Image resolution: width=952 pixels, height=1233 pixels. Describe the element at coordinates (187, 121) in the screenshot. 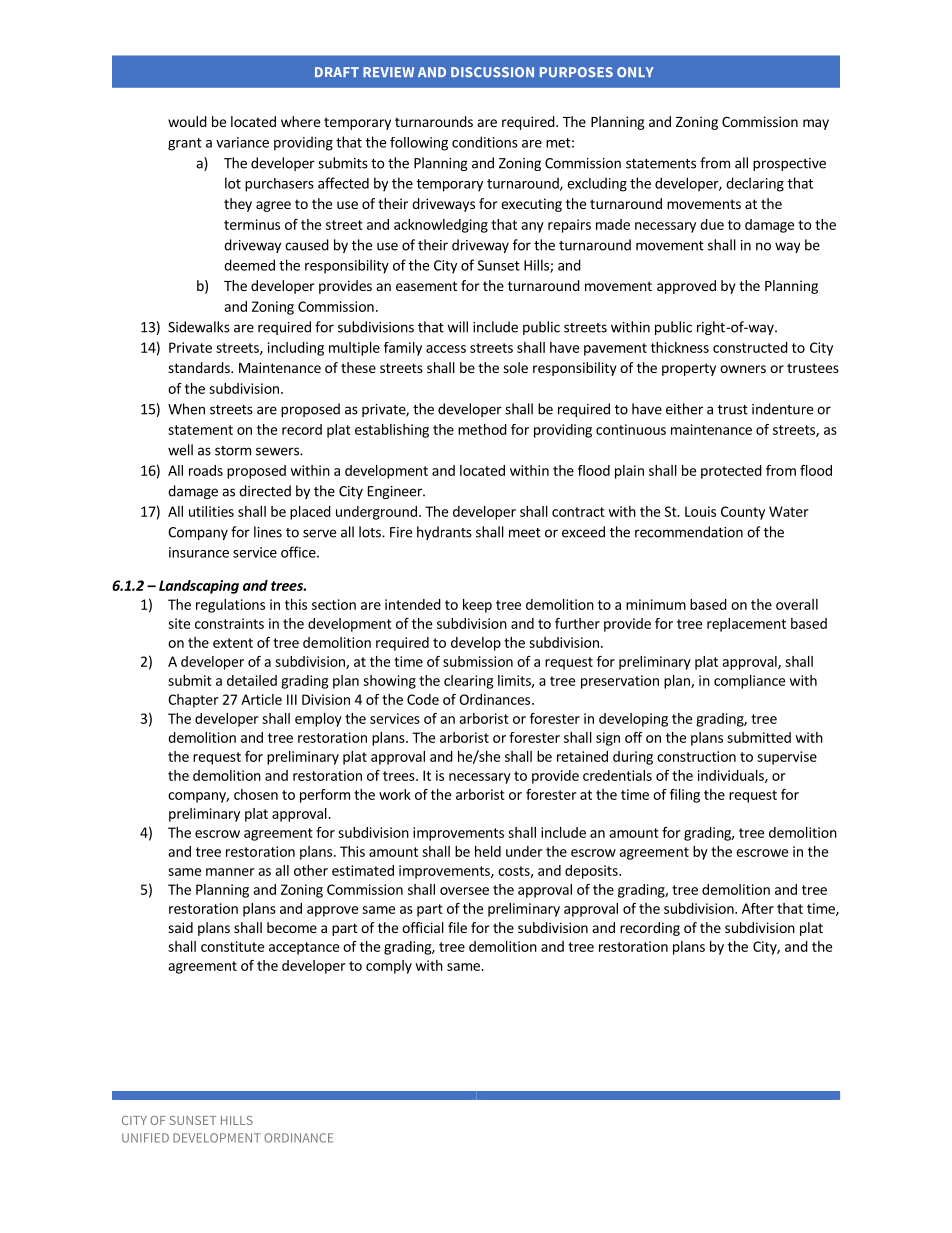

I see `would` at that location.
